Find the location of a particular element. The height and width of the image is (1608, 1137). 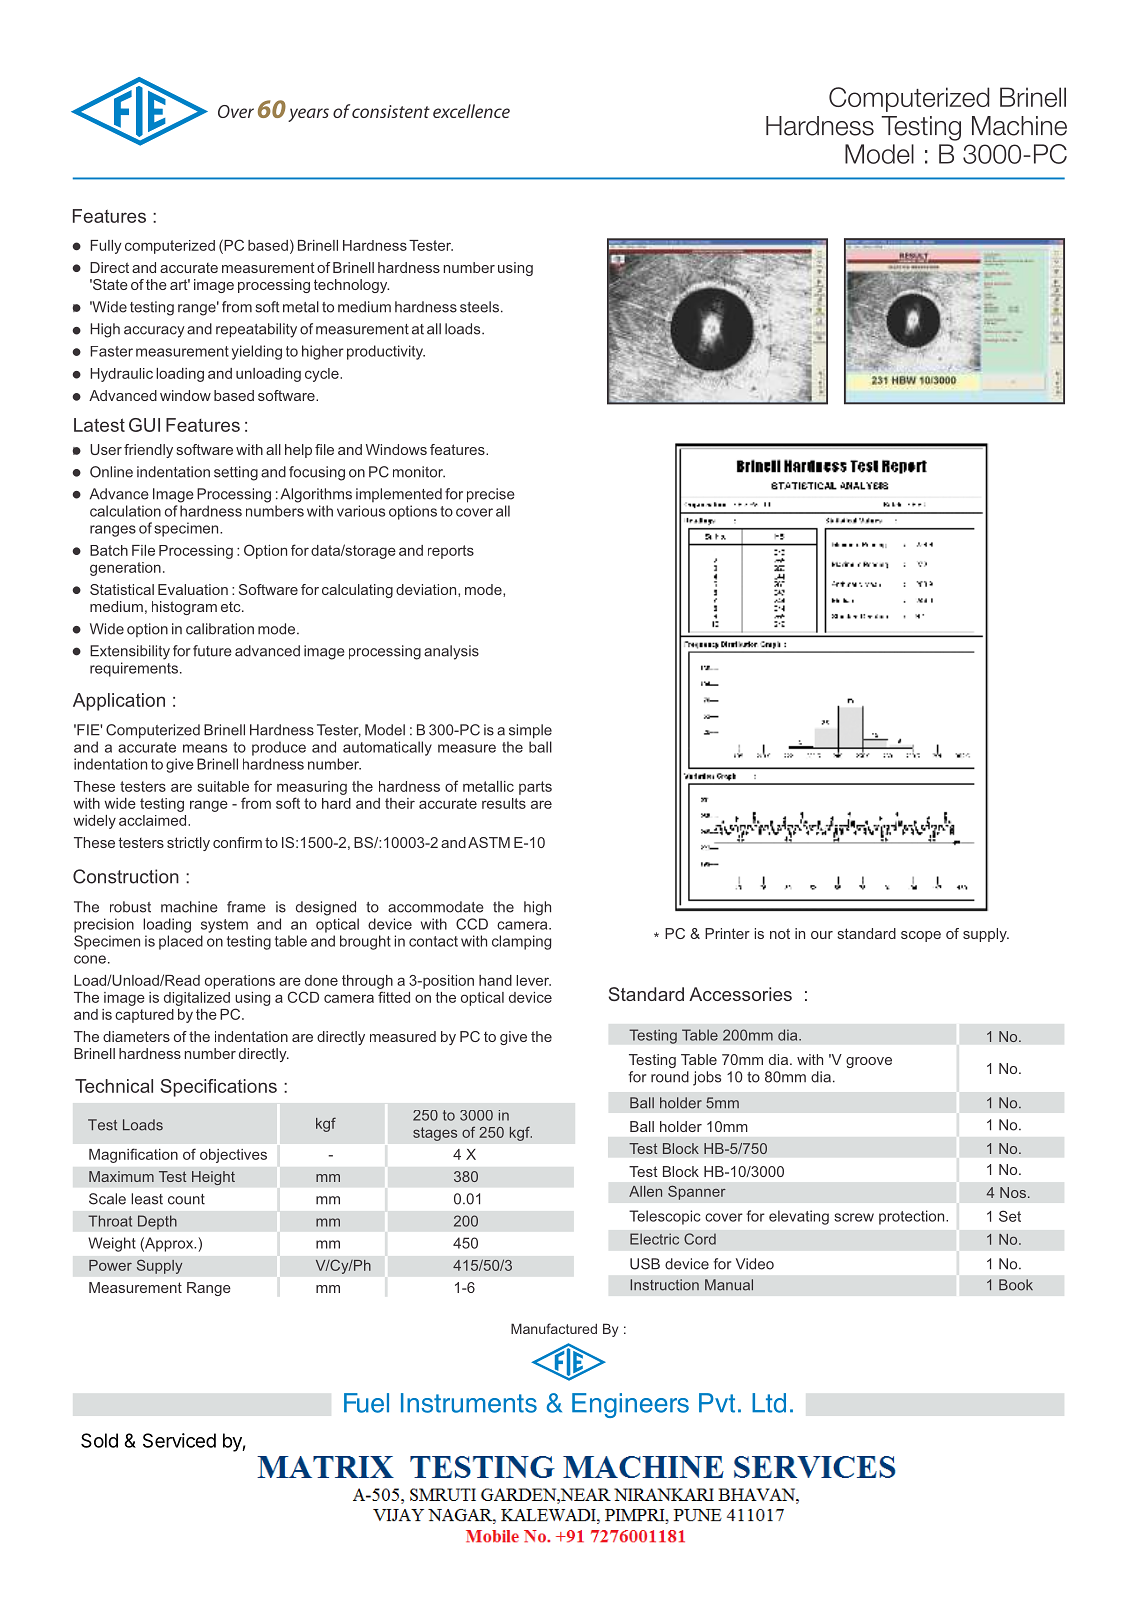

Manufactured is located at coordinates (554, 1328).
